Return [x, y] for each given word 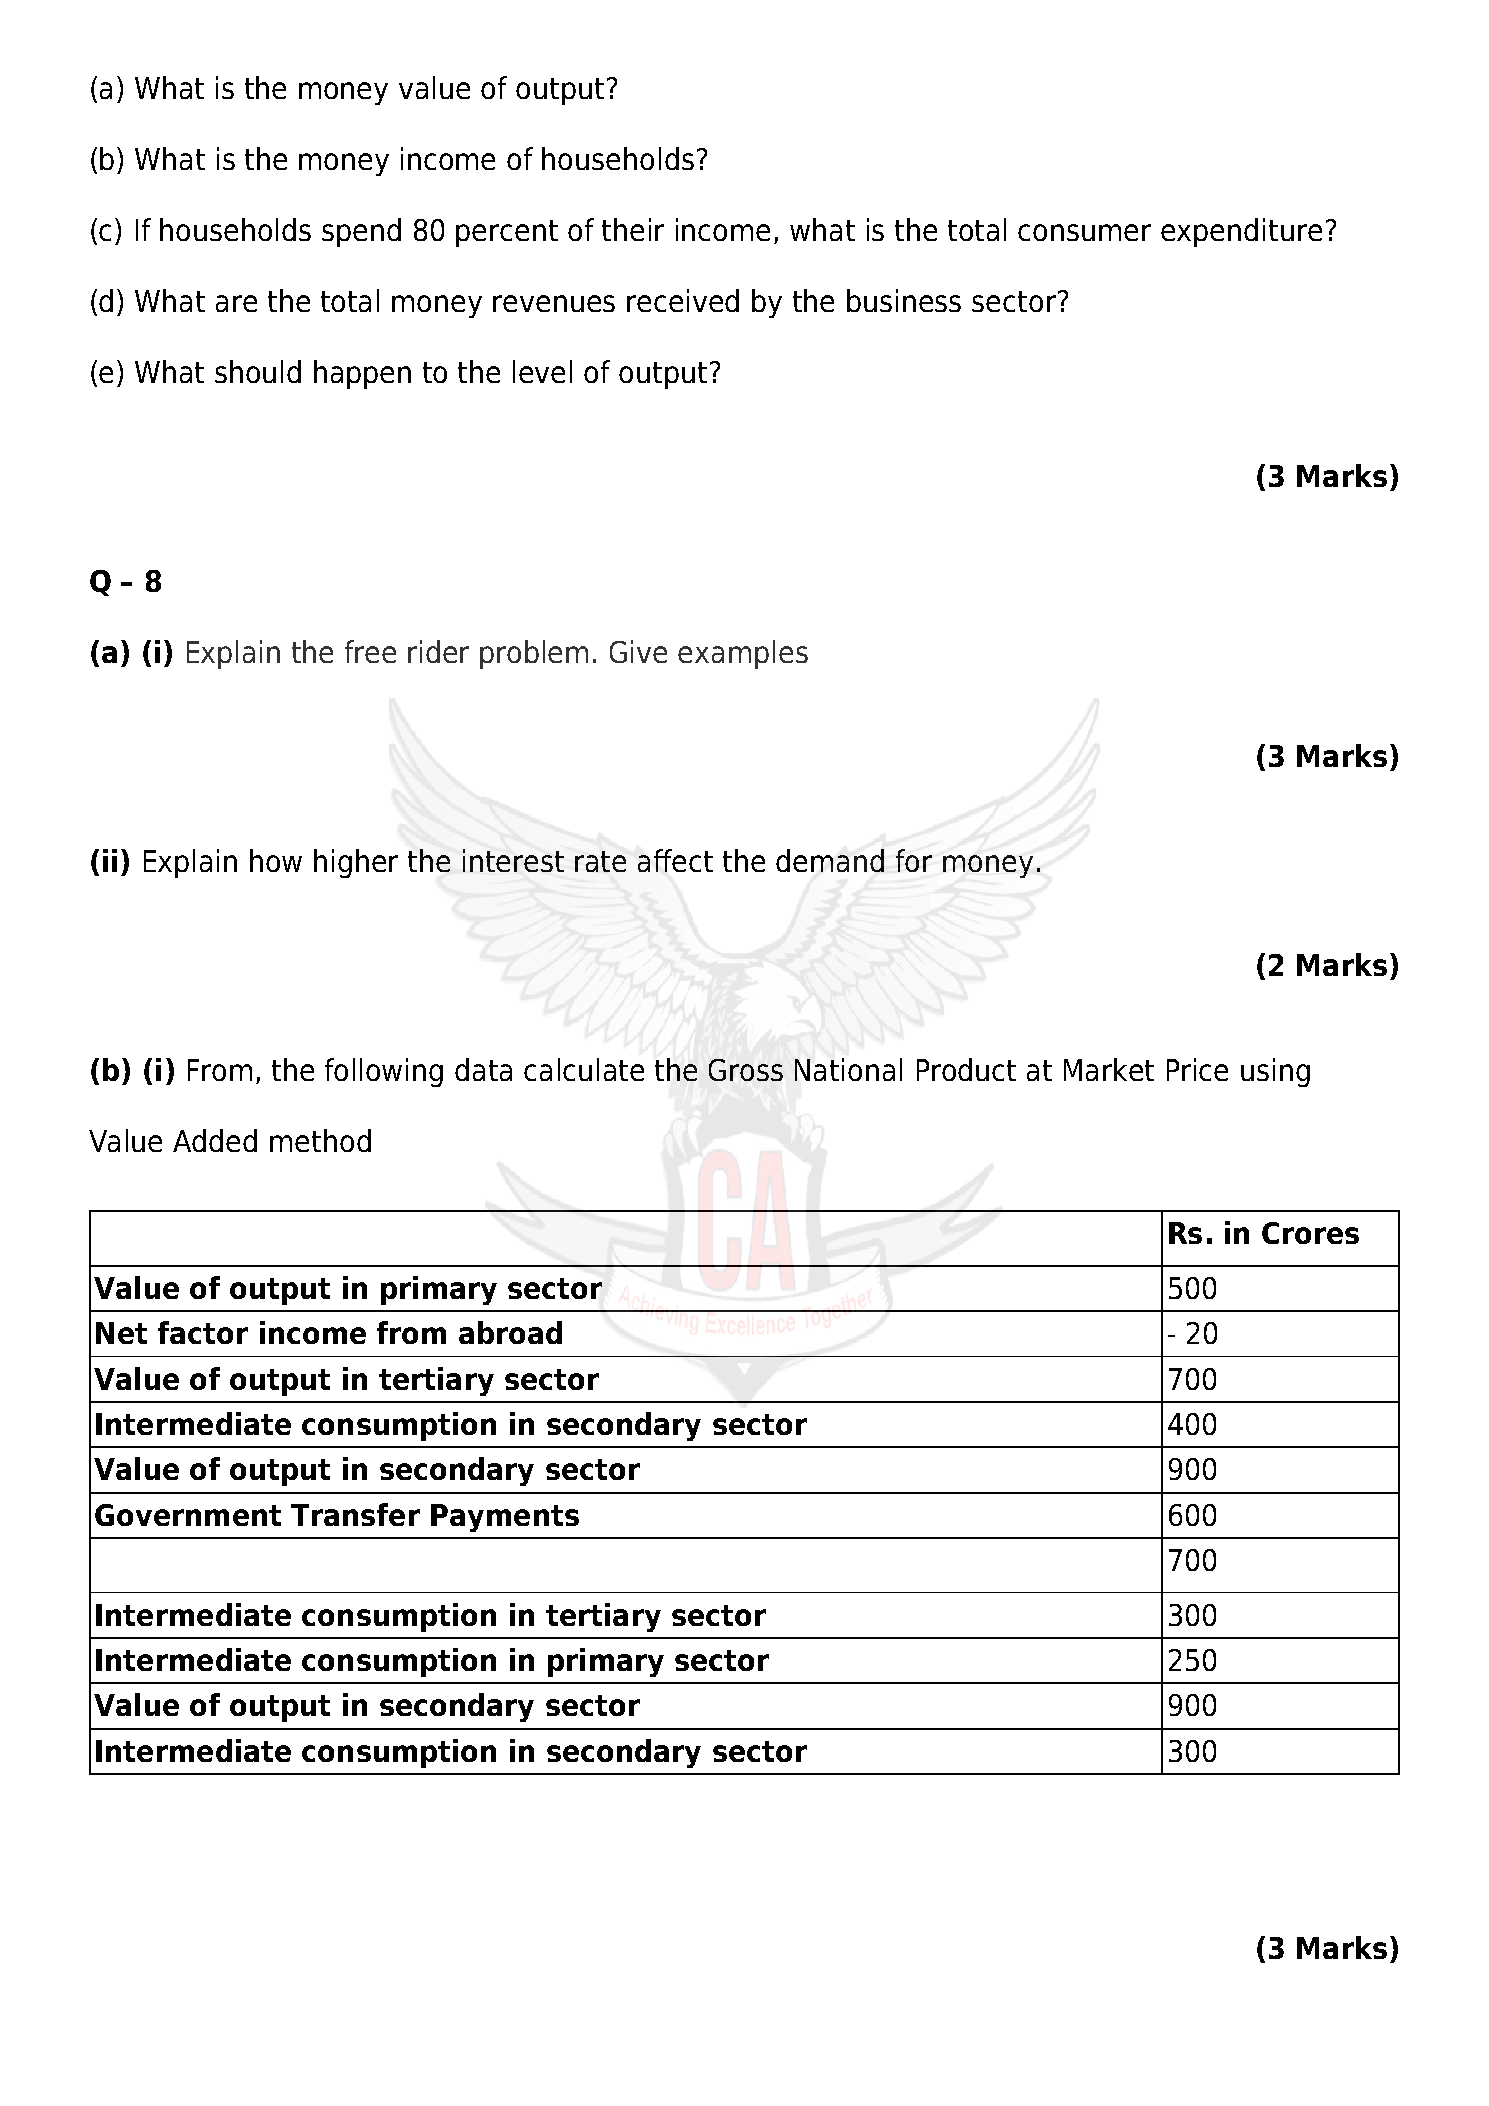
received [683, 300]
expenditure [1241, 232]
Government [188, 1515]
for [914, 860]
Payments [505, 1518]
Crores [1310, 1233]
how [276, 860]
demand [830, 860]
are [236, 303]
